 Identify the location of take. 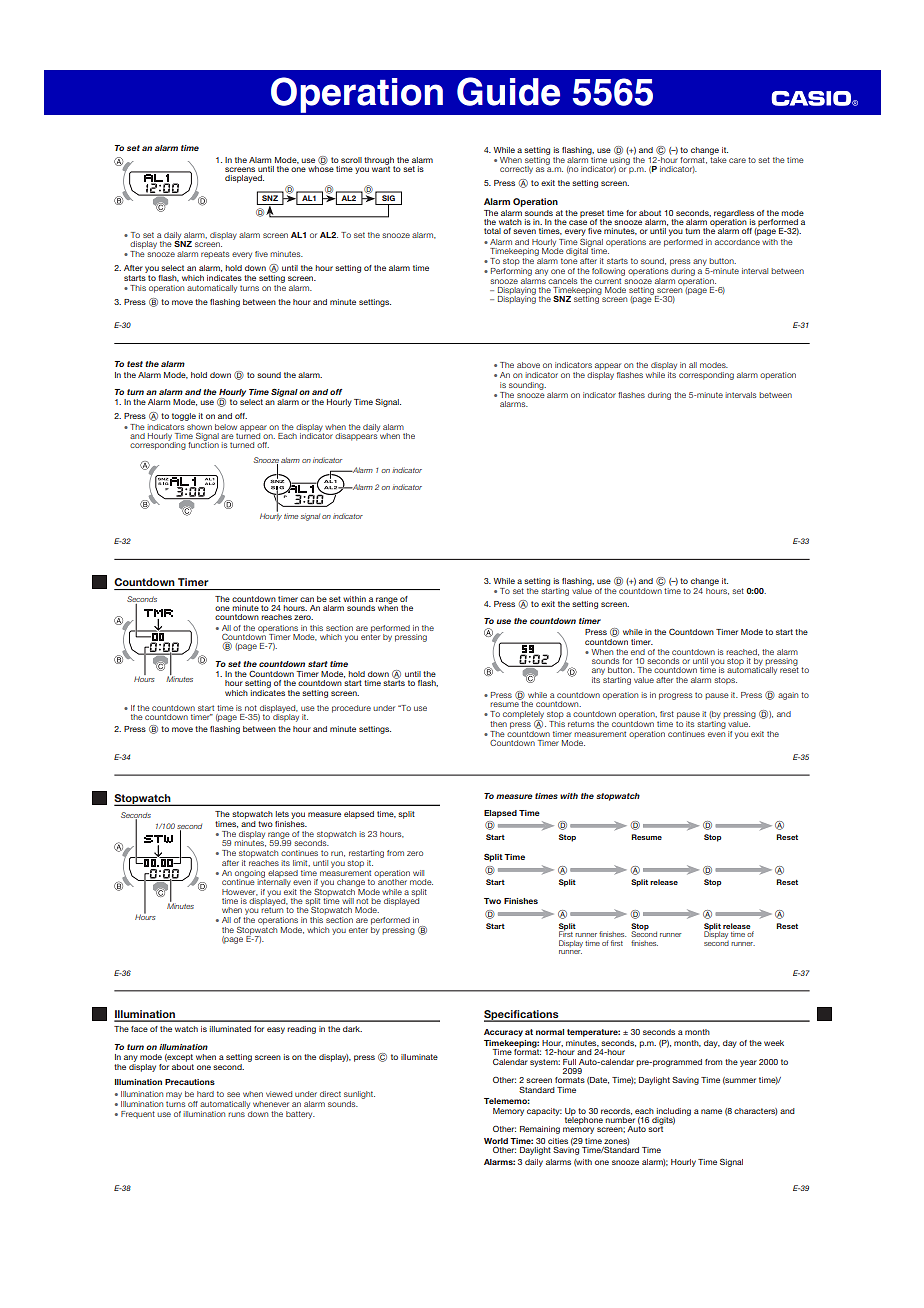
(718, 158).
